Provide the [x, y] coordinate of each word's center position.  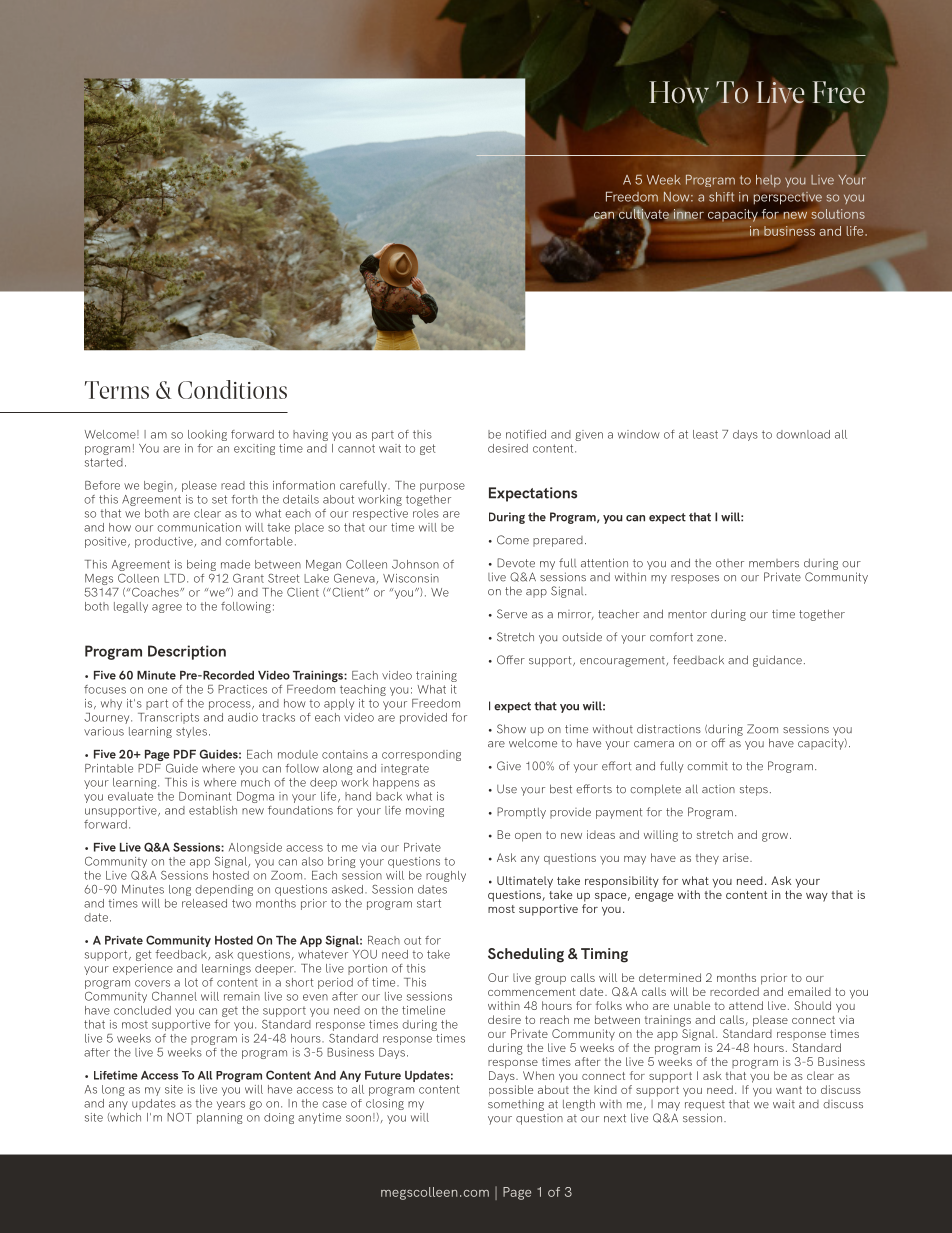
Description [187, 652]
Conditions [232, 389]
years [231, 1105]
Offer [511, 660]
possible [511, 1090]
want [789, 1090]
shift [721, 197]
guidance [777, 661]
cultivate [644, 213]
